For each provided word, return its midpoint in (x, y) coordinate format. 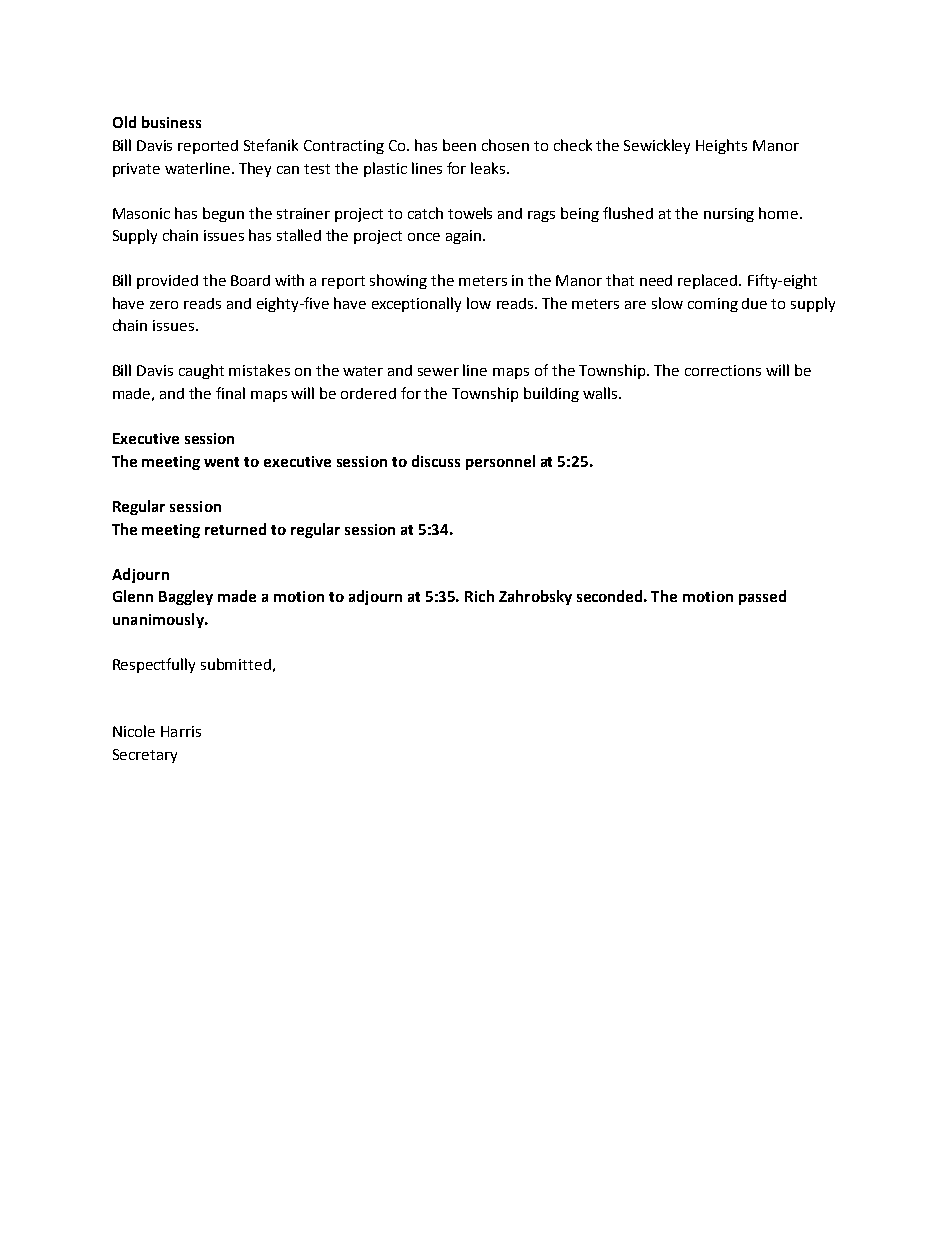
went (221, 462)
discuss (436, 461)
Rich (479, 596)
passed (762, 597)
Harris (181, 731)
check (573, 145)
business (171, 122)
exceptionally (416, 304)
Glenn (133, 596)
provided (167, 282)
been (459, 145)
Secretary (145, 756)
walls (601, 393)
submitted (236, 664)
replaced (709, 281)
